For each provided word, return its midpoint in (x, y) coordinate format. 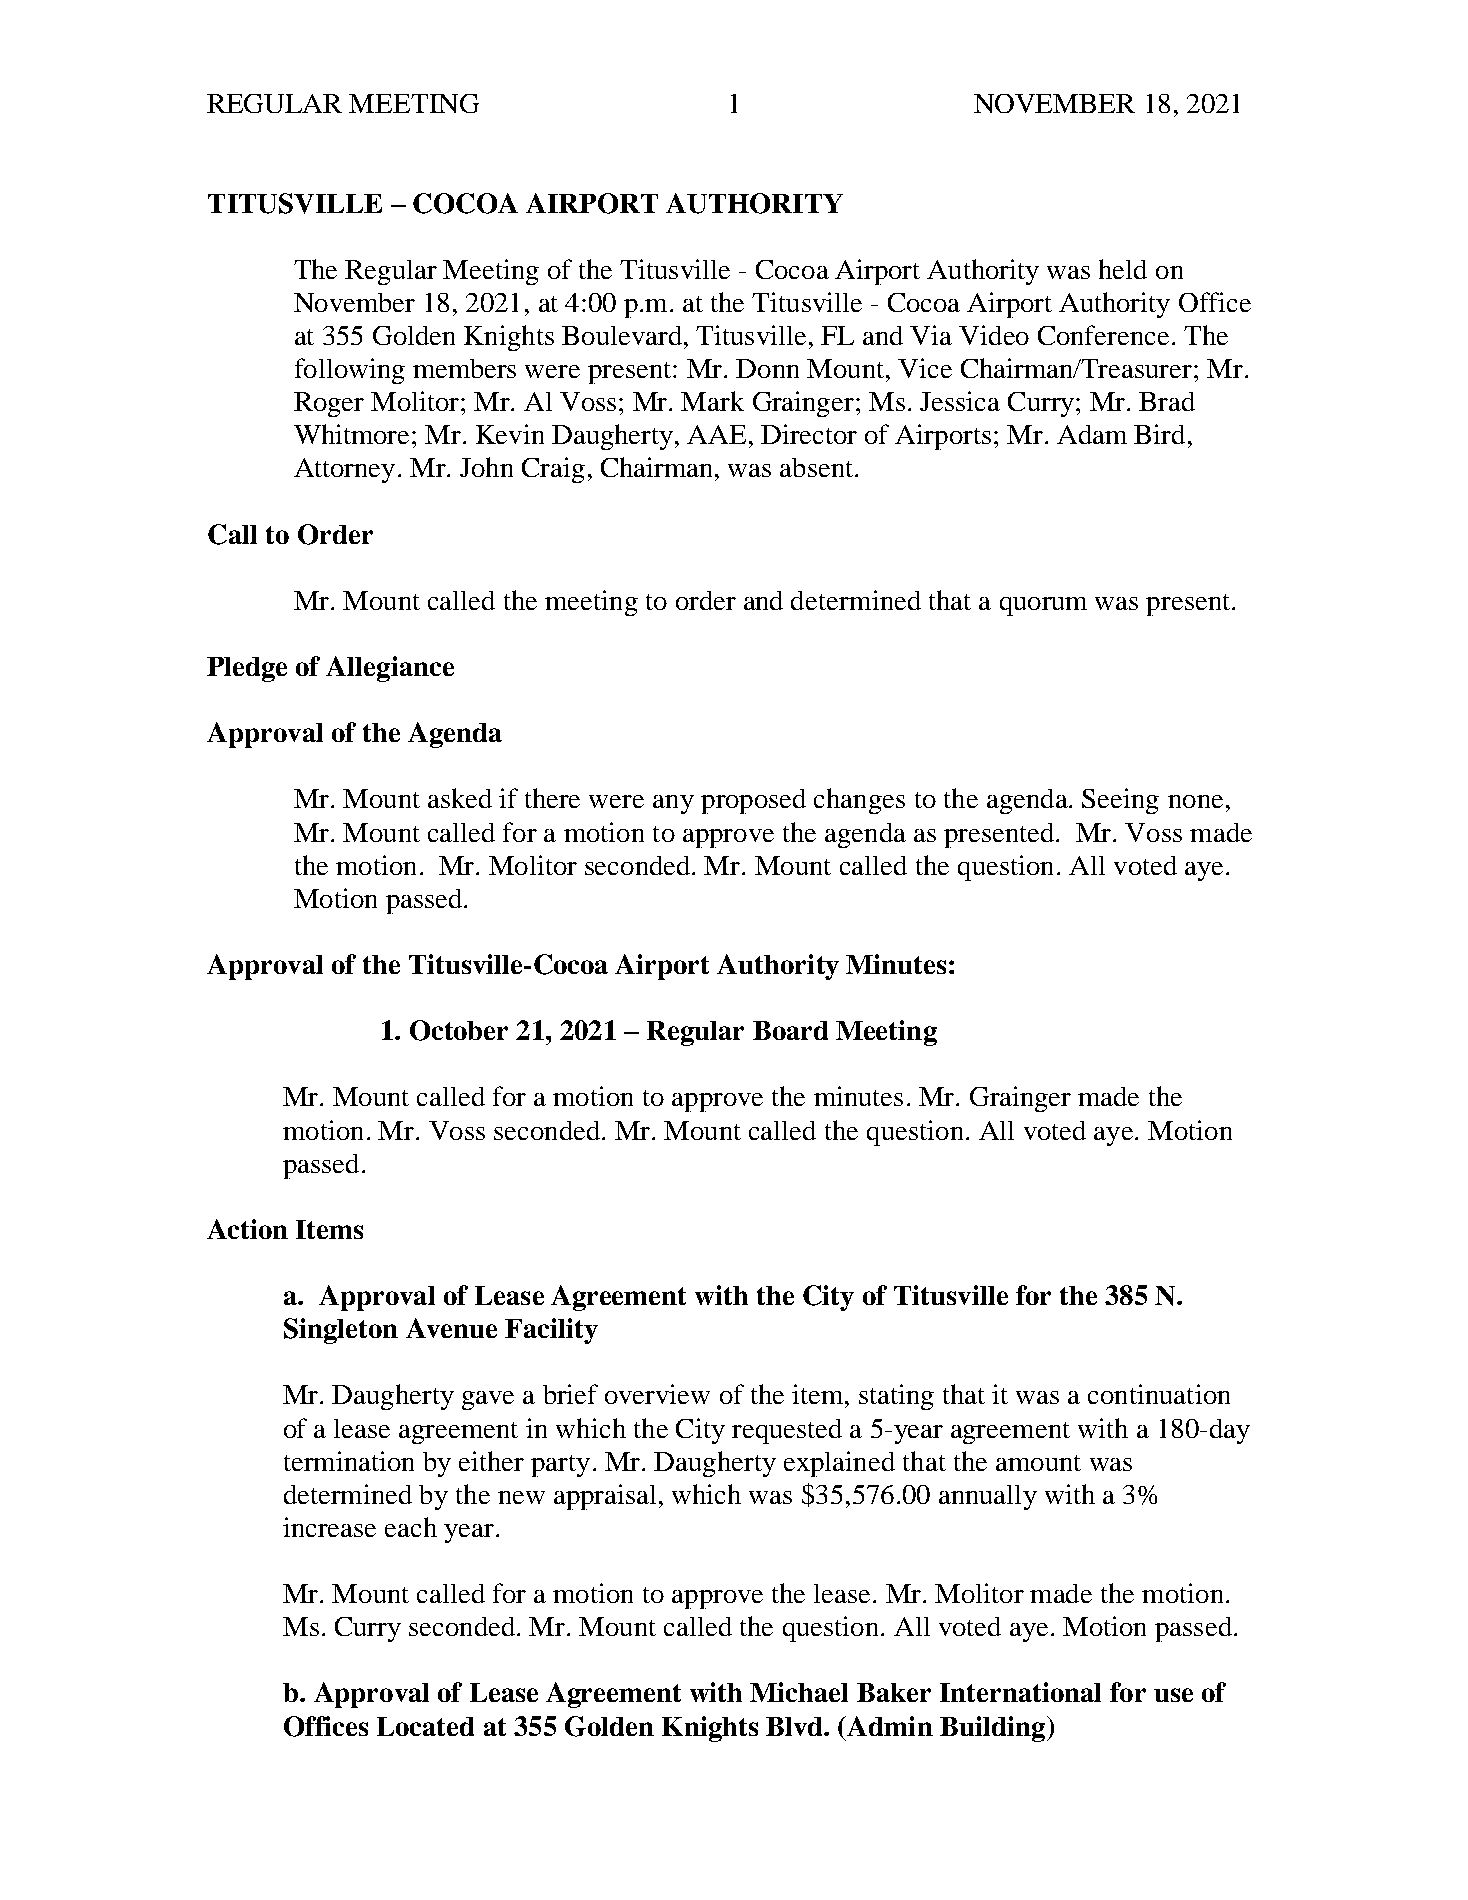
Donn (767, 368)
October (459, 1030)
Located (425, 1726)
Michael (799, 1692)
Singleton (341, 1331)
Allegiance (390, 669)
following (350, 371)
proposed (753, 801)
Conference (1103, 335)
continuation (1159, 1394)
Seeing (1120, 801)
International (1020, 1692)
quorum (1043, 606)
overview (657, 1394)
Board (790, 1030)
